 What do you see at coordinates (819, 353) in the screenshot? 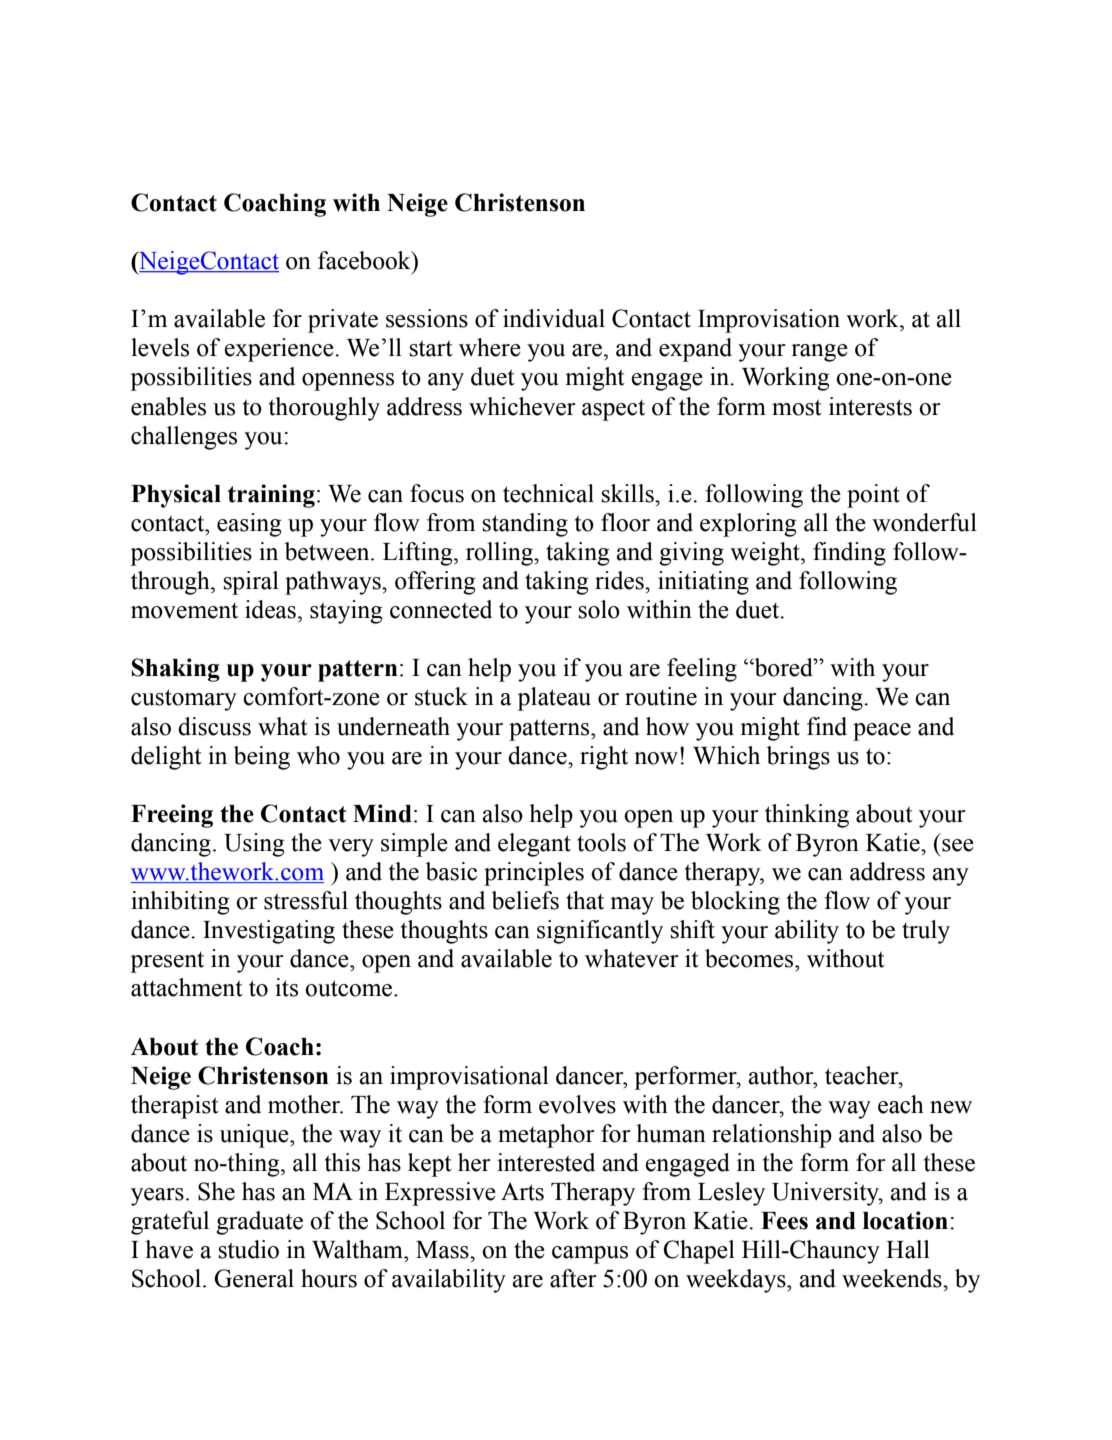
I see `range` at bounding box center [819, 353].
